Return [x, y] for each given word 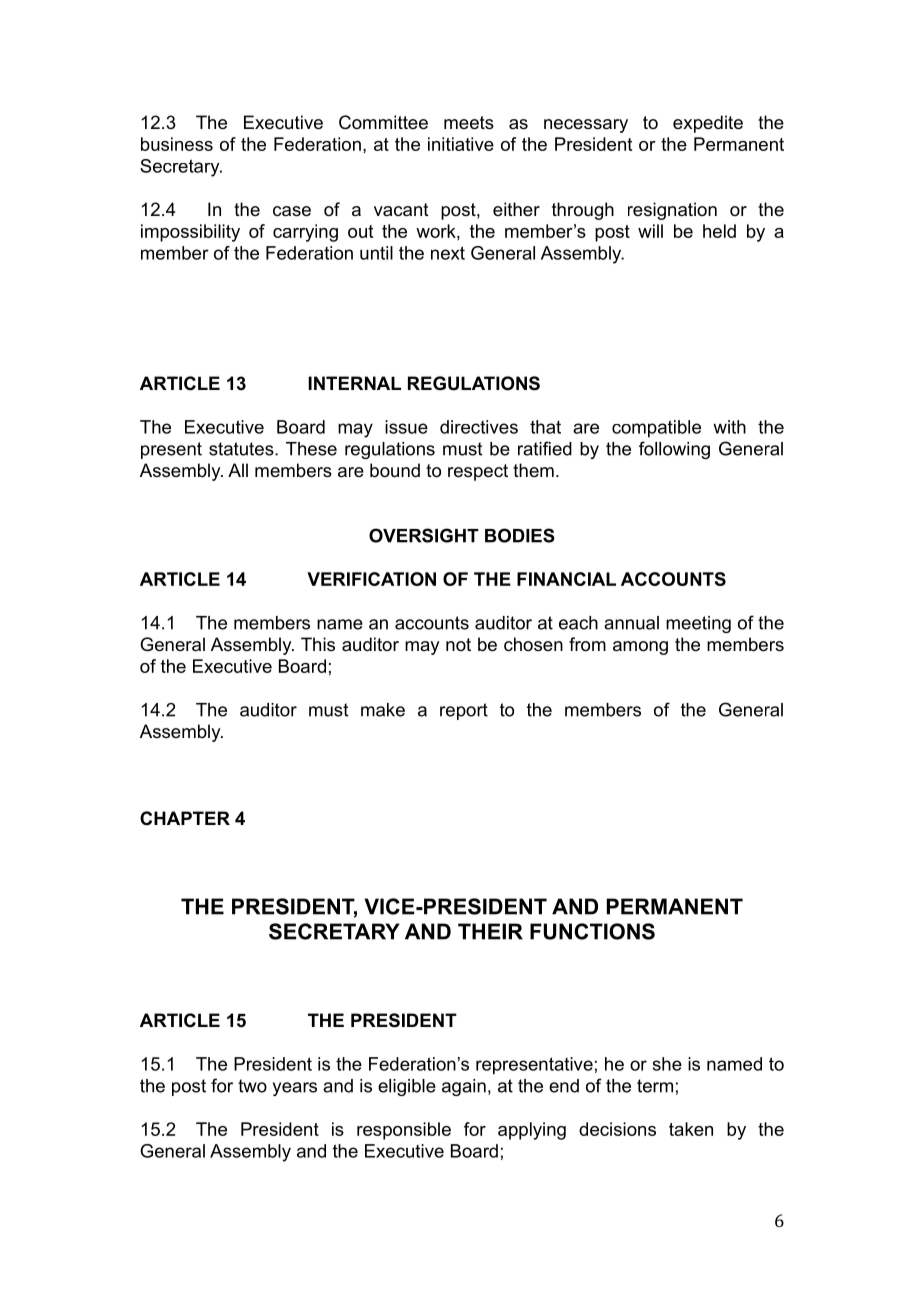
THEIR [490, 931]
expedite [708, 124]
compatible [656, 429]
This [318, 644]
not [458, 644]
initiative [461, 144]
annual [631, 623]
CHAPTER [185, 818]
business [177, 144]
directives [479, 427]
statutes [242, 449]
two [252, 1086]
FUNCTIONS [592, 931]
